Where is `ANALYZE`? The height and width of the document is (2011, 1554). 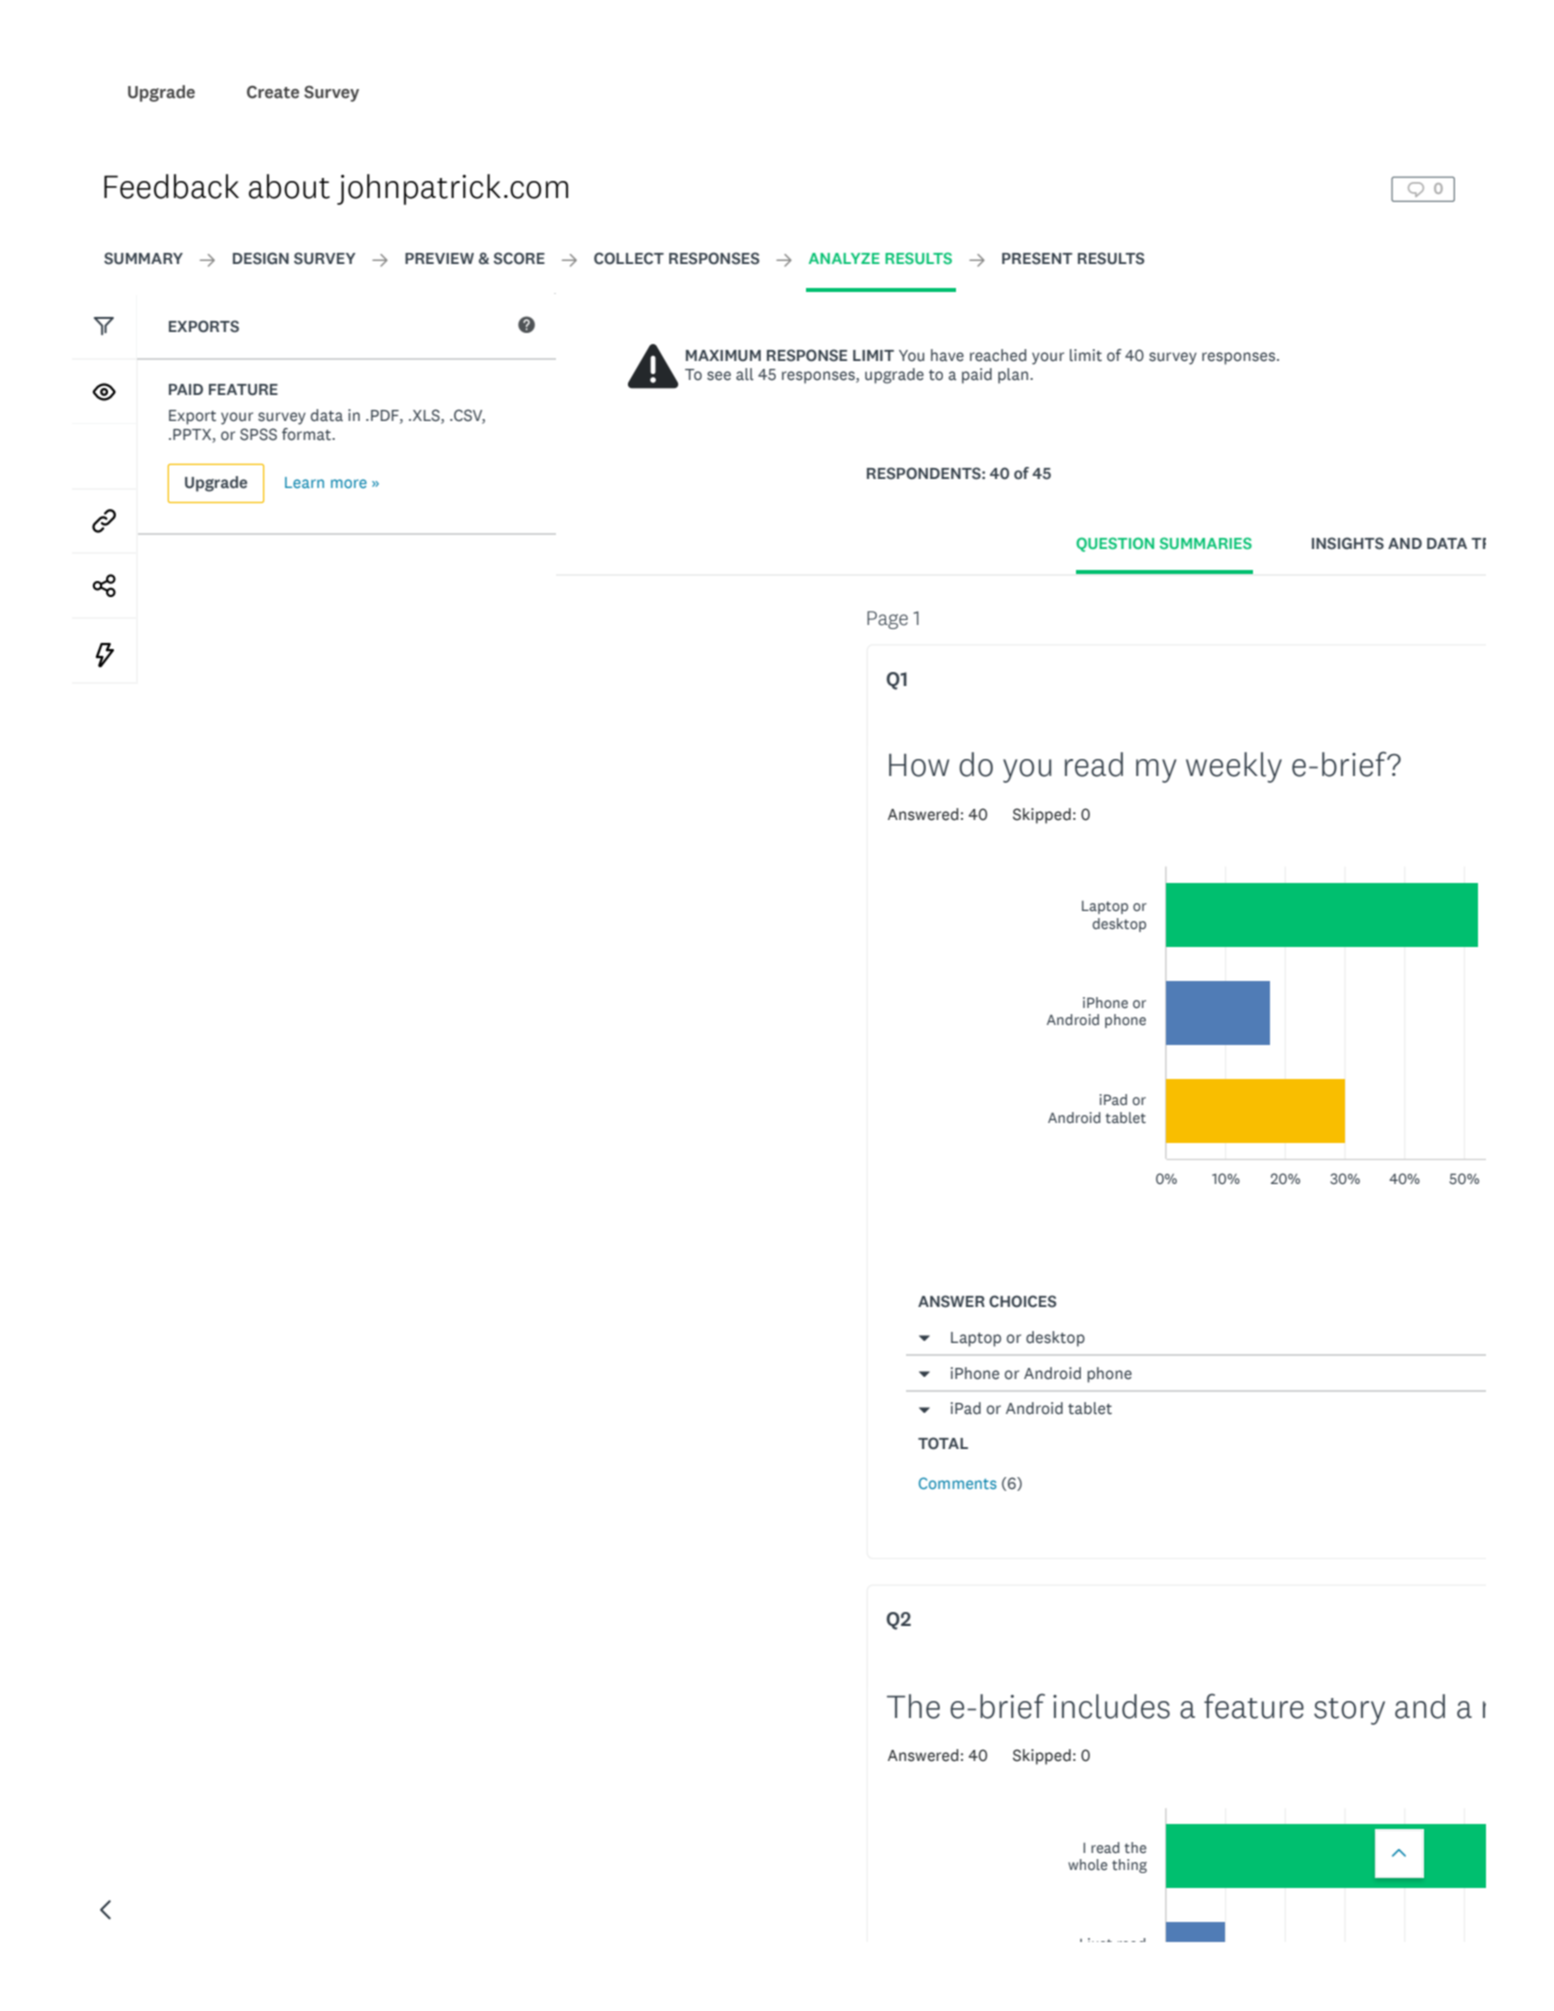 ANALYZE is located at coordinates (844, 258).
